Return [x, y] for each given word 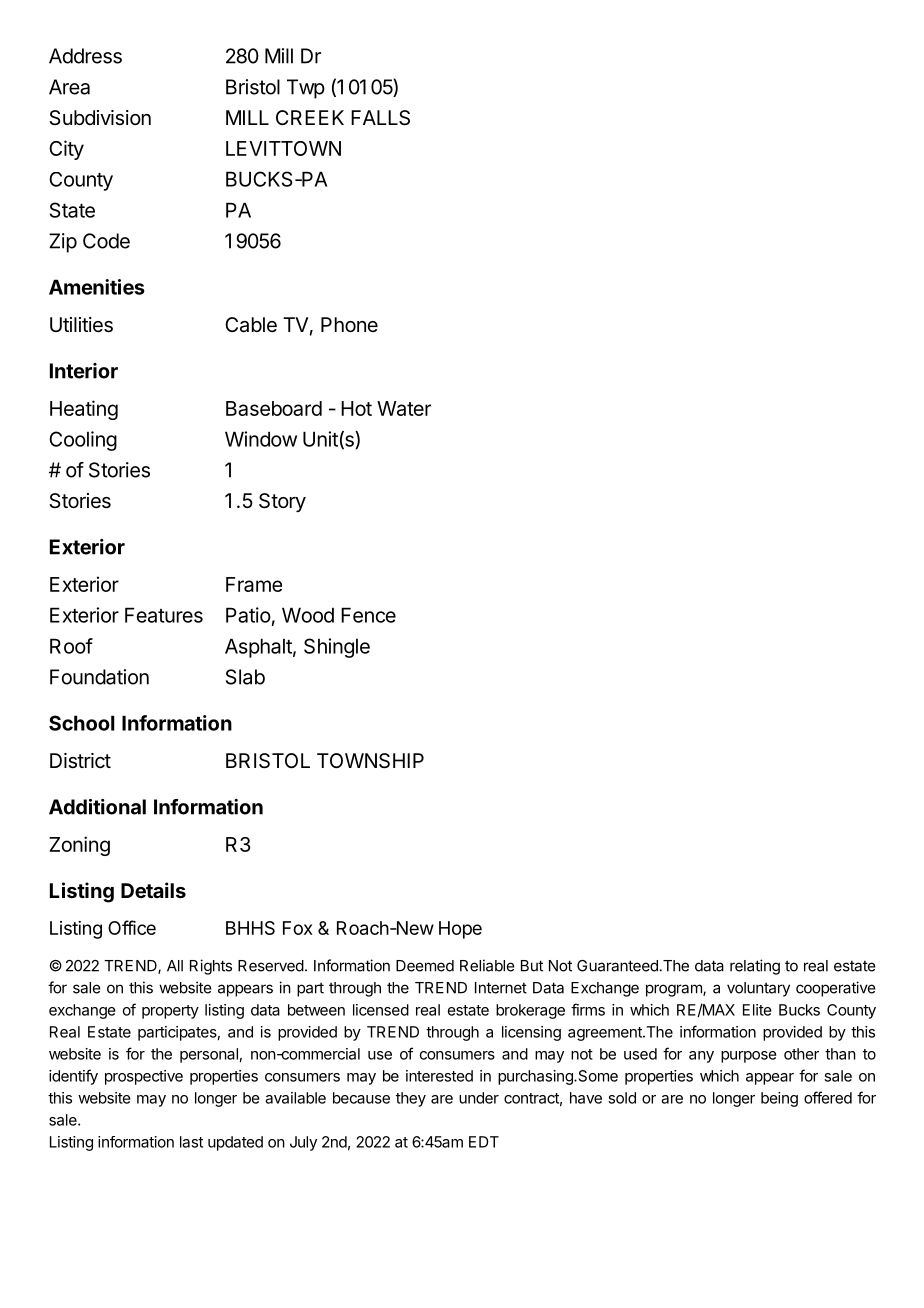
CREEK [310, 117]
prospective [144, 1077]
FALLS [380, 118]
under [479, 1098]
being [779, 1099]
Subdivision [100, 118]
